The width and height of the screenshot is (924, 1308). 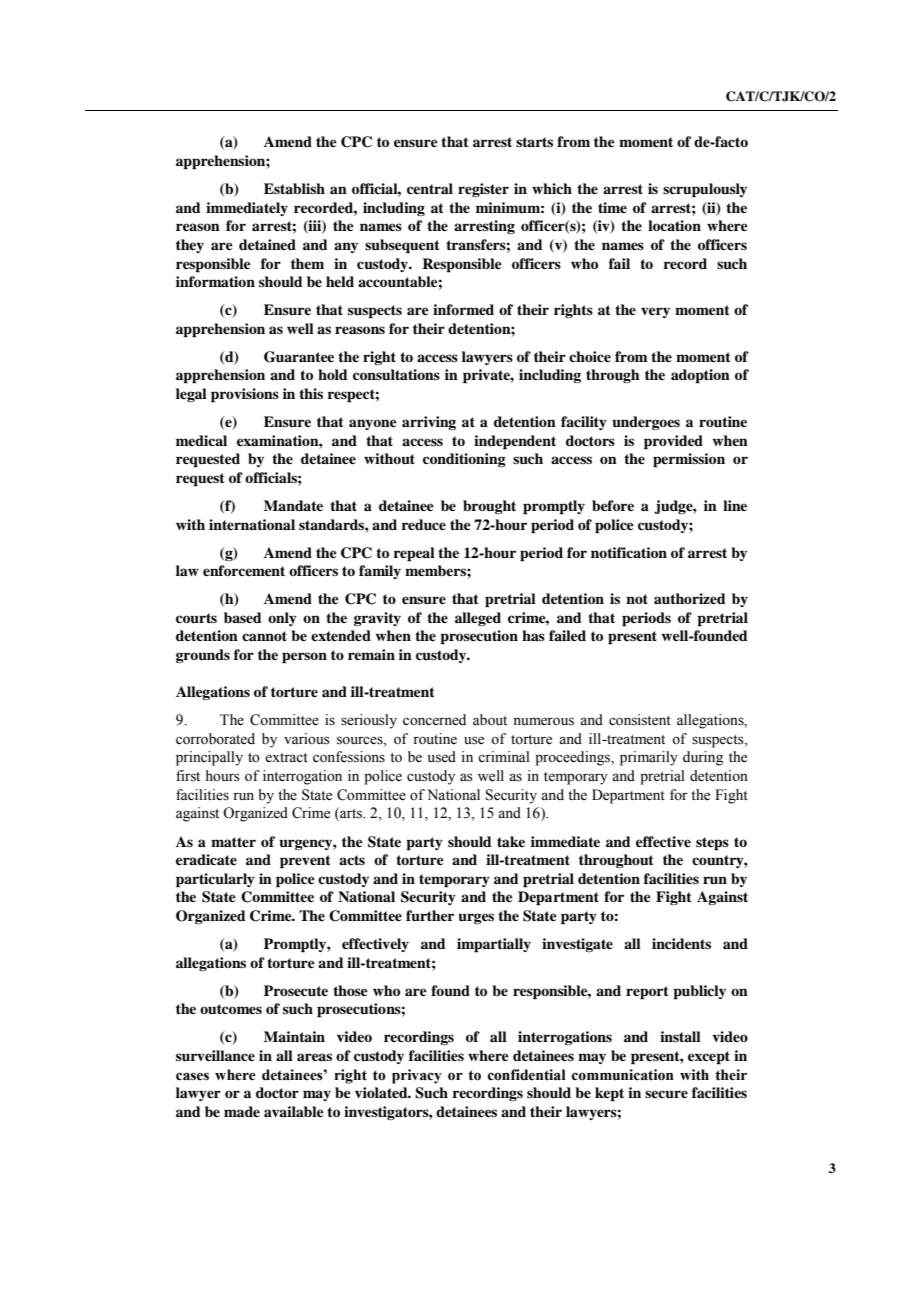 What do you see at coordinates (666, 1094) in the screenshot?
I see `secure` at bounding box center [666, 1094].
